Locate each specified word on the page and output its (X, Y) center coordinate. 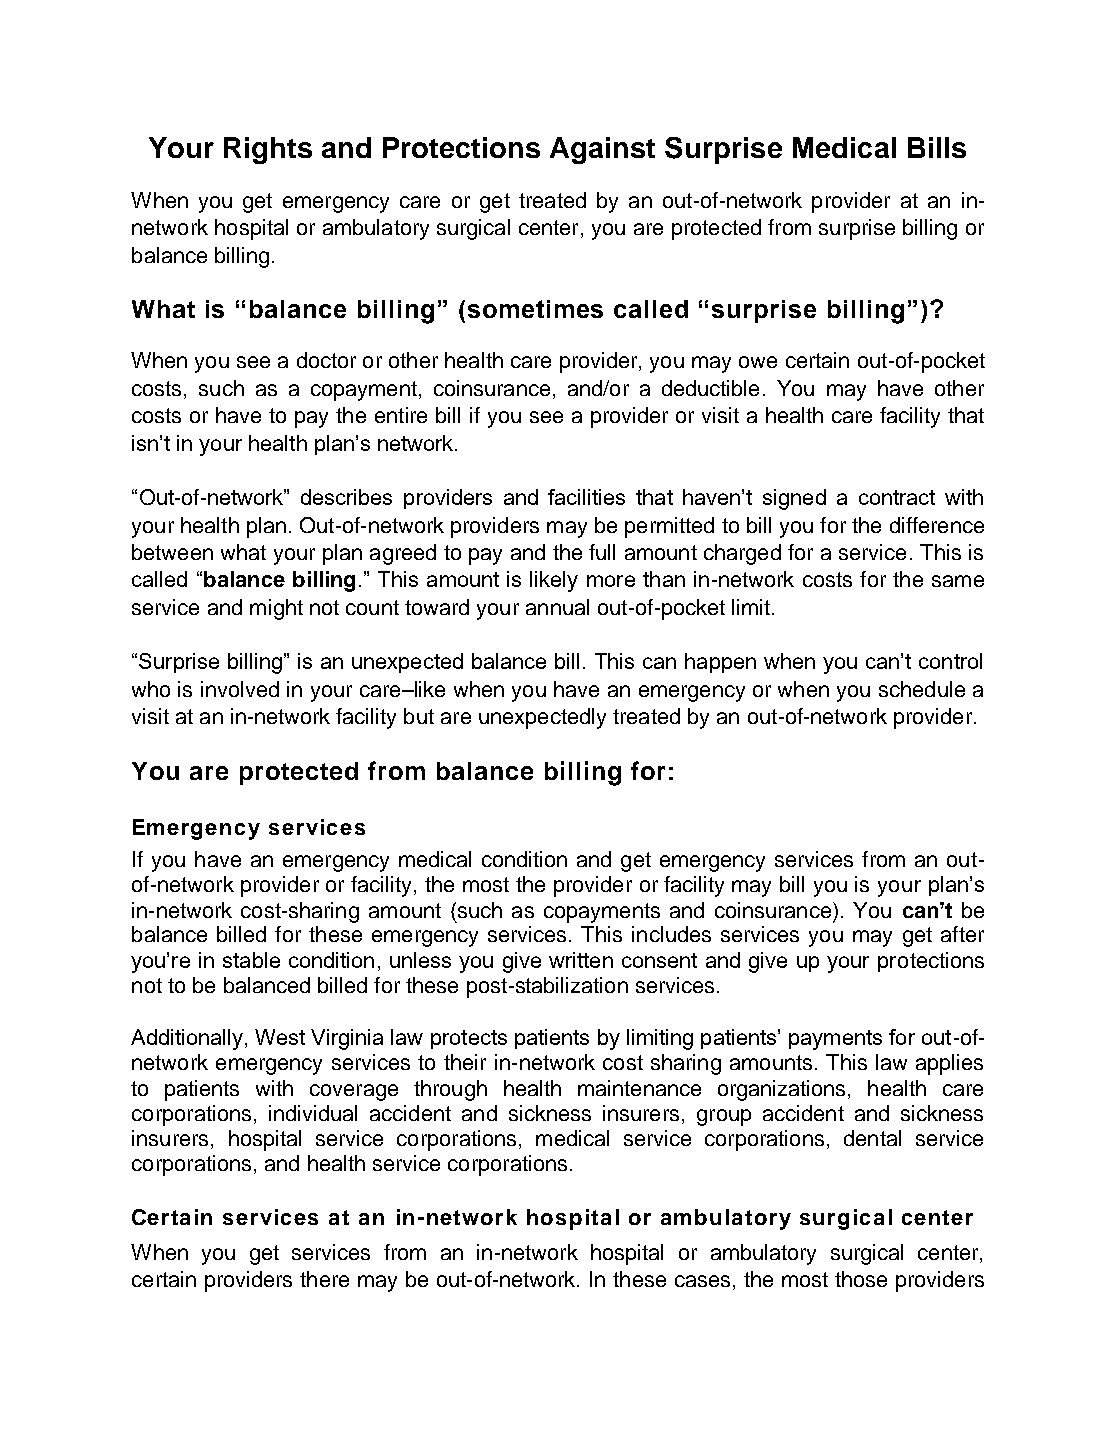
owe (758, 362)
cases (702, 1281)
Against (602, 150)
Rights (268, 150)
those (861, 1279)
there (324, 1279)
